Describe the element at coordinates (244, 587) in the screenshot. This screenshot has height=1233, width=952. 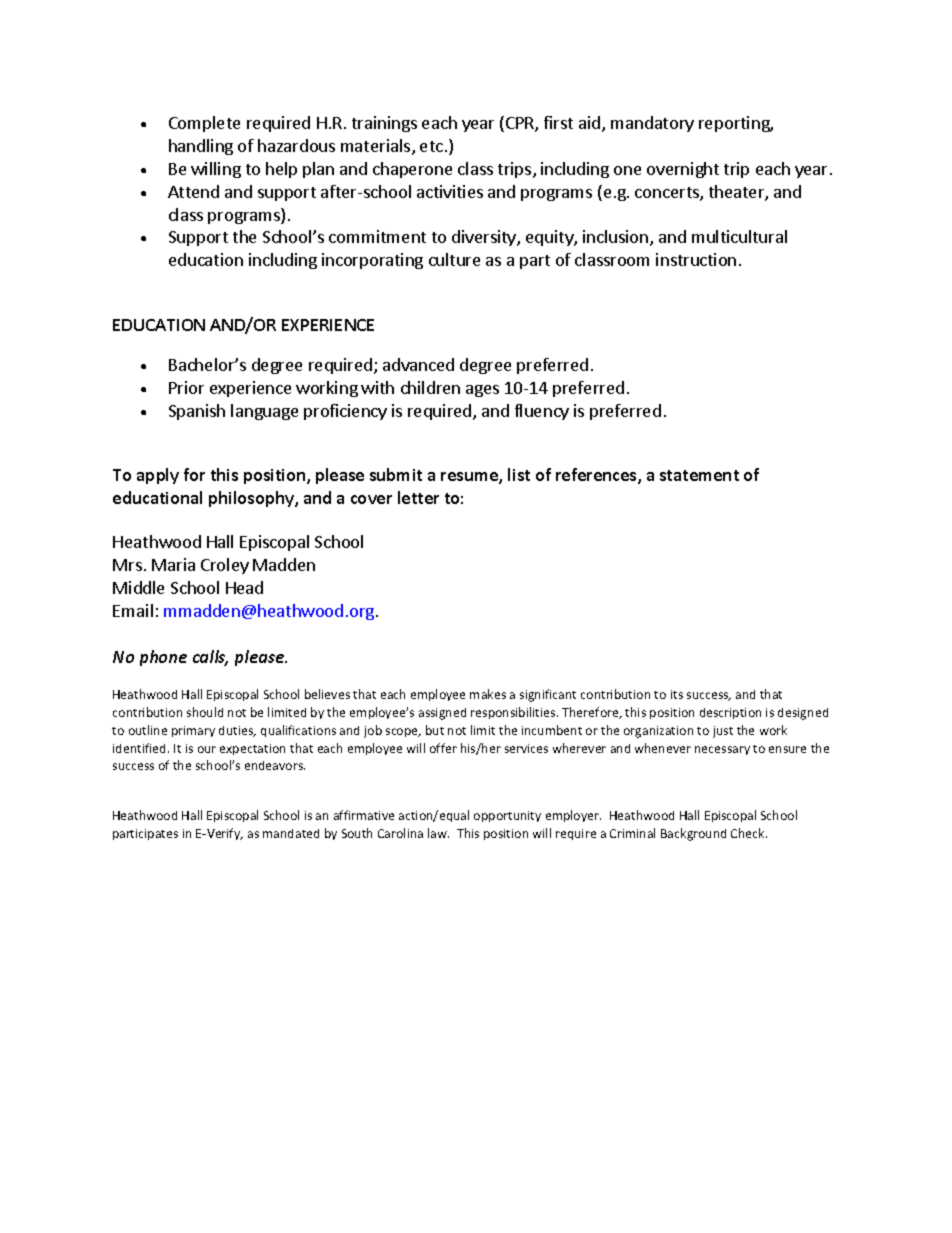
I see `Head` at that location.
